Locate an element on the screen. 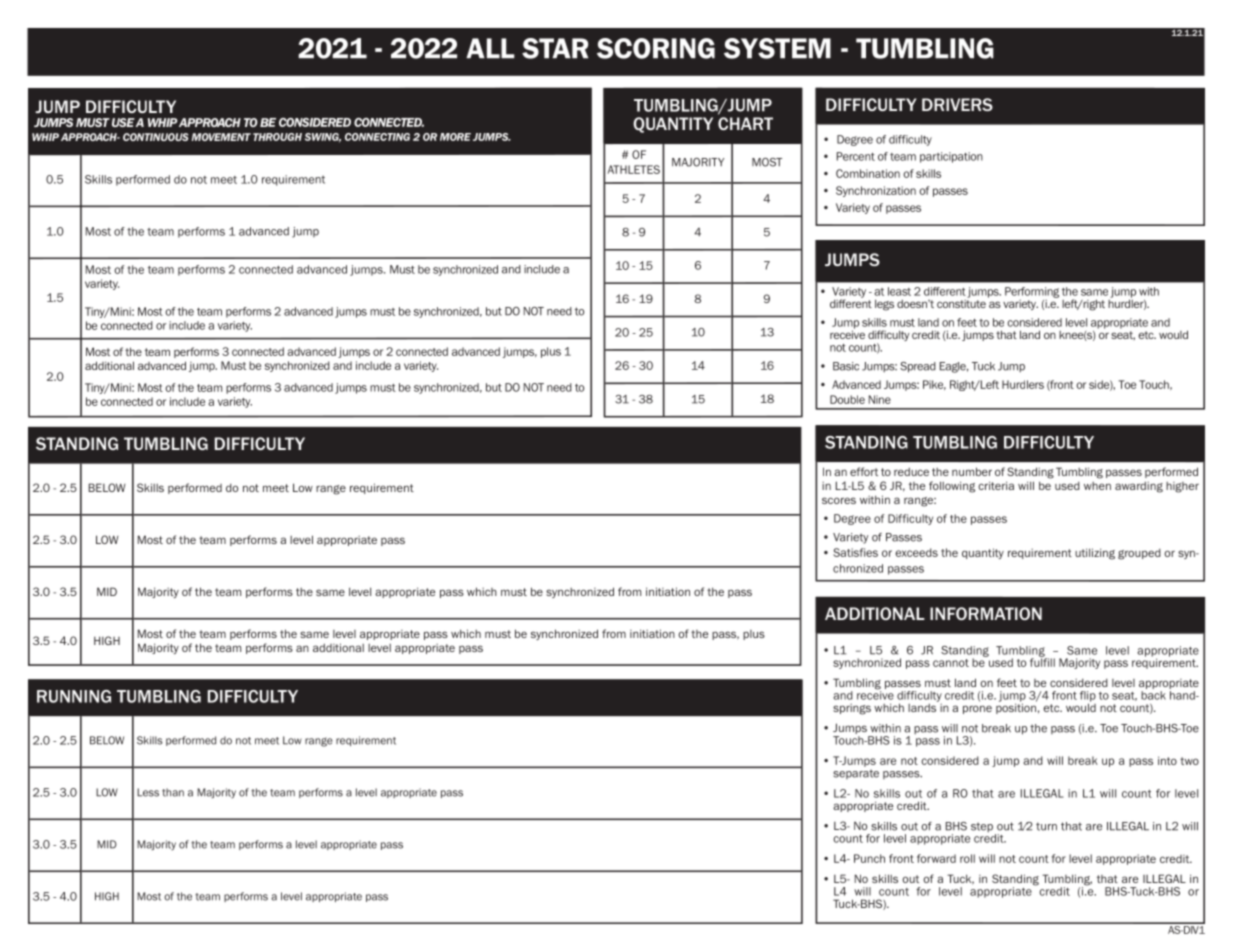 This screenshot has width=1233, height=952. utilizing is located at coordinates (1095, 554).
